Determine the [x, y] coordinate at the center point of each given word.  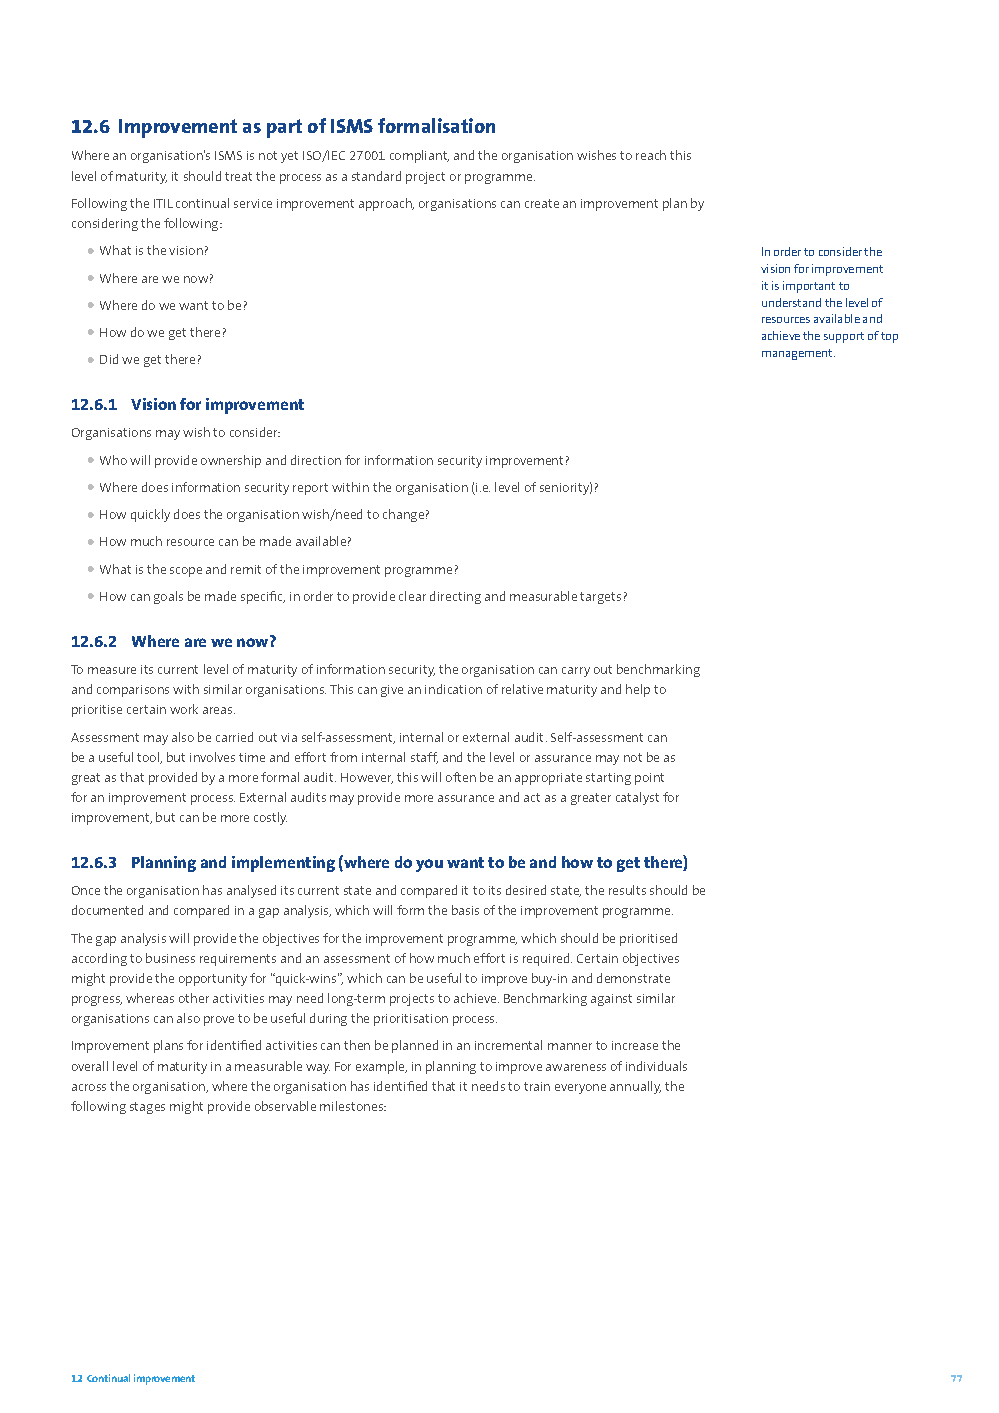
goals [168, 597]
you [429, 865]
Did [109, 359]
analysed [251, 891]
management [798, 354]
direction [316, 460]
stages [147, 1108]
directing [455, 597]
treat [238, 176]
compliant [419, 156]
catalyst [637, 798]
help [638, 690]
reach [651, 155]
